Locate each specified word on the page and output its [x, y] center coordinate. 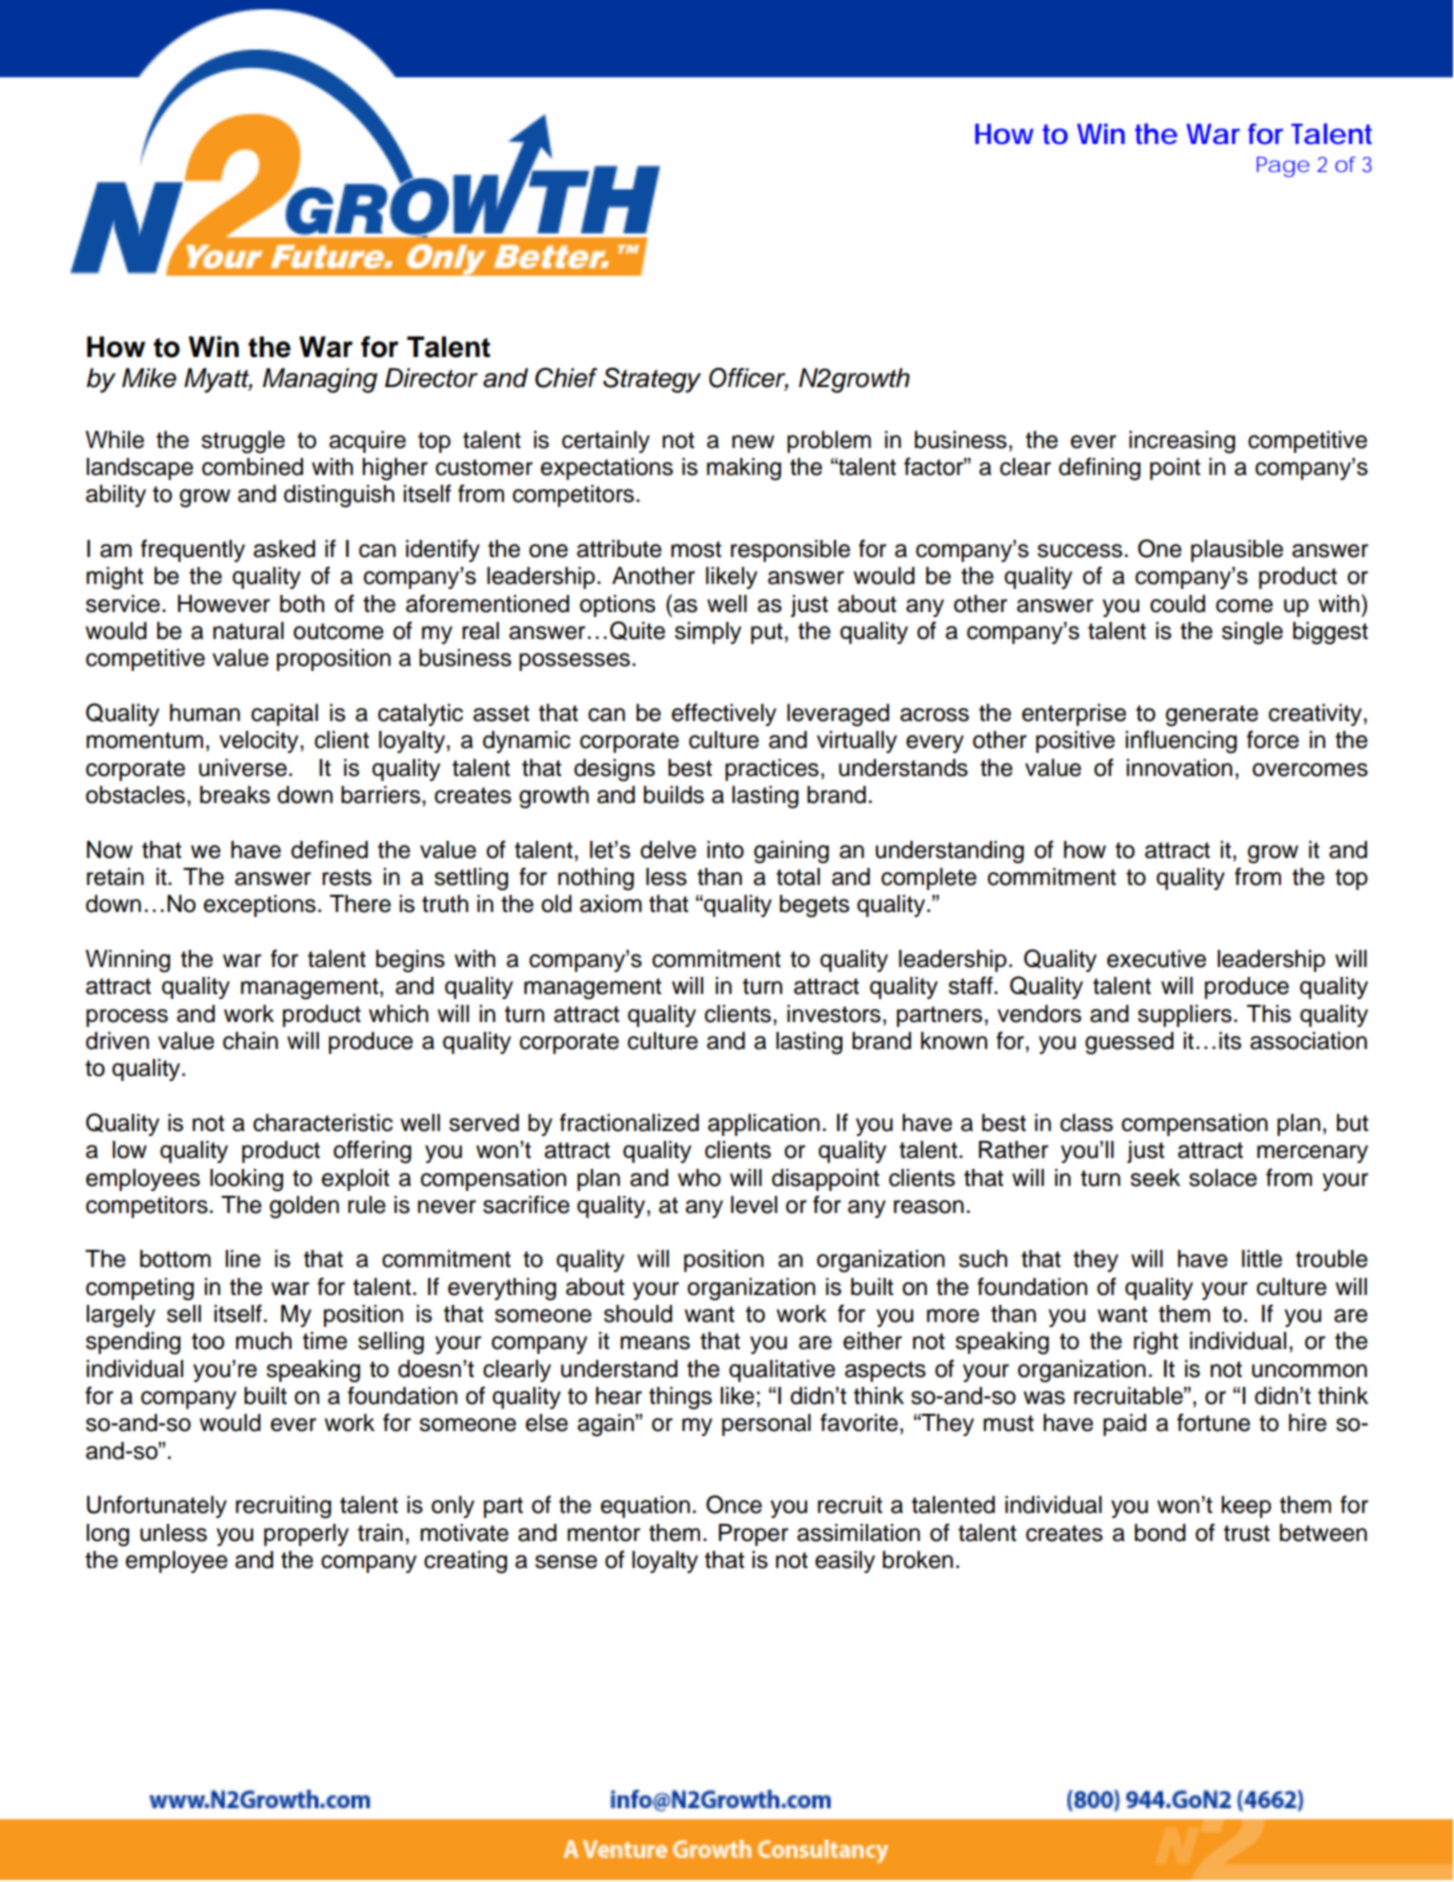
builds [674, 795]
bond [1160, 1533]
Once [734, 1504]
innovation [1179, 768]
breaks [235, 795]
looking [246, 1180]
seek [1155, 1178]
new [753, 442]
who [699, 1178]
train [380, 1533]
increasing [1182, 442]
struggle [243, 442]
